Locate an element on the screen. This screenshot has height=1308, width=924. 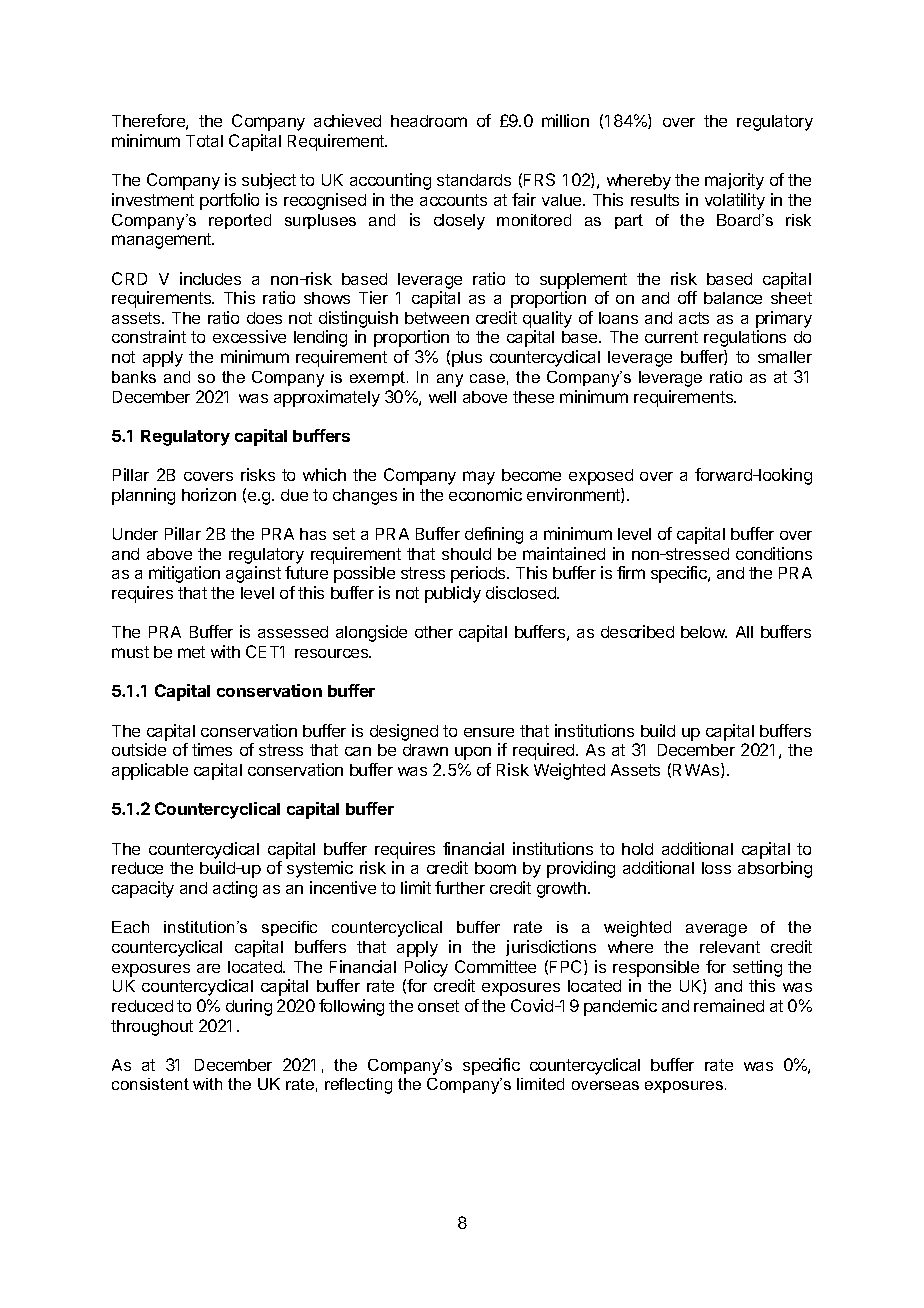
standards is located at coordinates (474, 180).
